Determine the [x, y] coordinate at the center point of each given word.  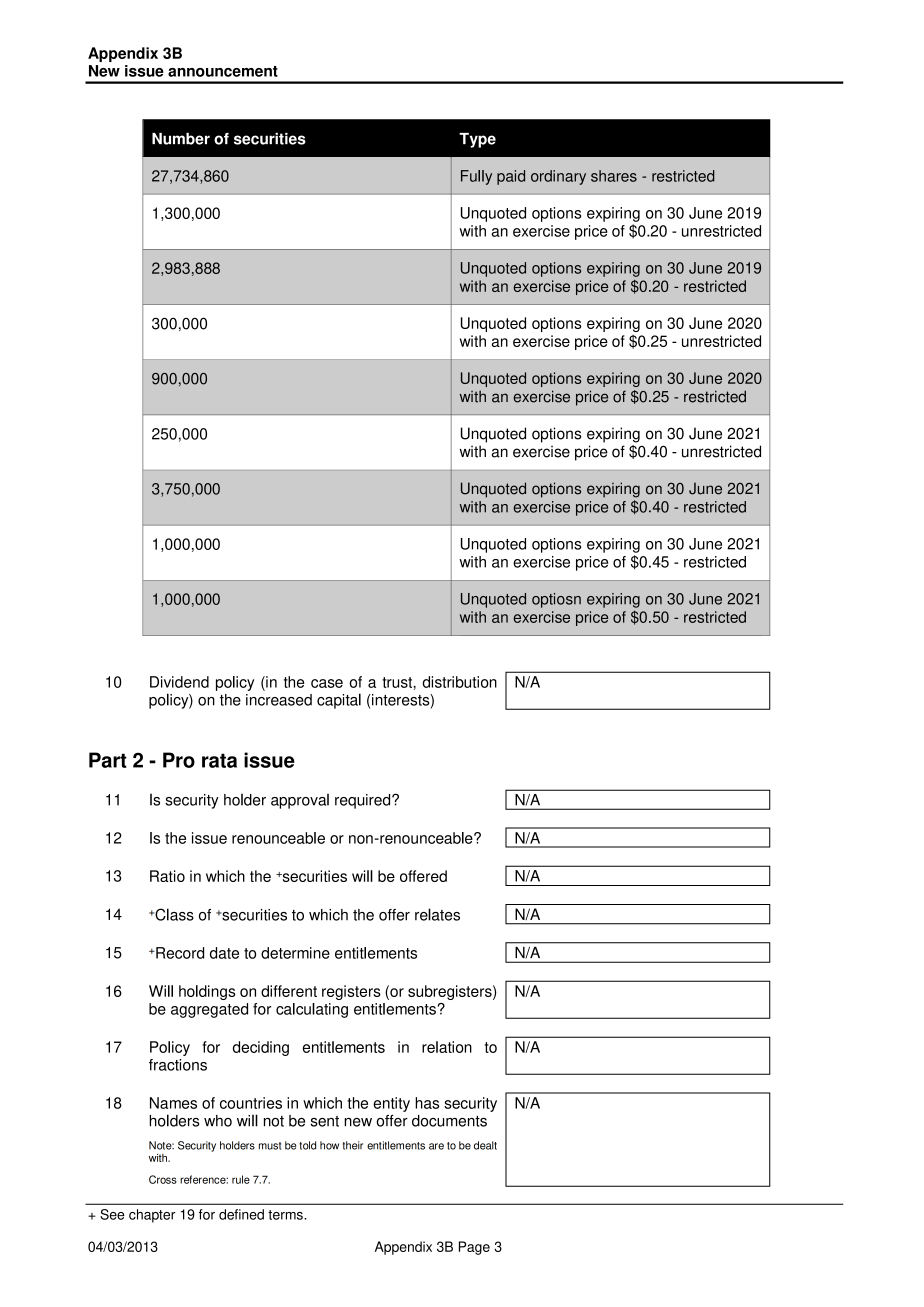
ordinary [558, 177]
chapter [152, 1216]
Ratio [167, 876]
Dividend [179, 682]
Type [477, 140]
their [352, 1145]
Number [181, 139]
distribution [459, 682]
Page [474, 1248]
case [327, 683]
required [364, 801]
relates [437, 914]
